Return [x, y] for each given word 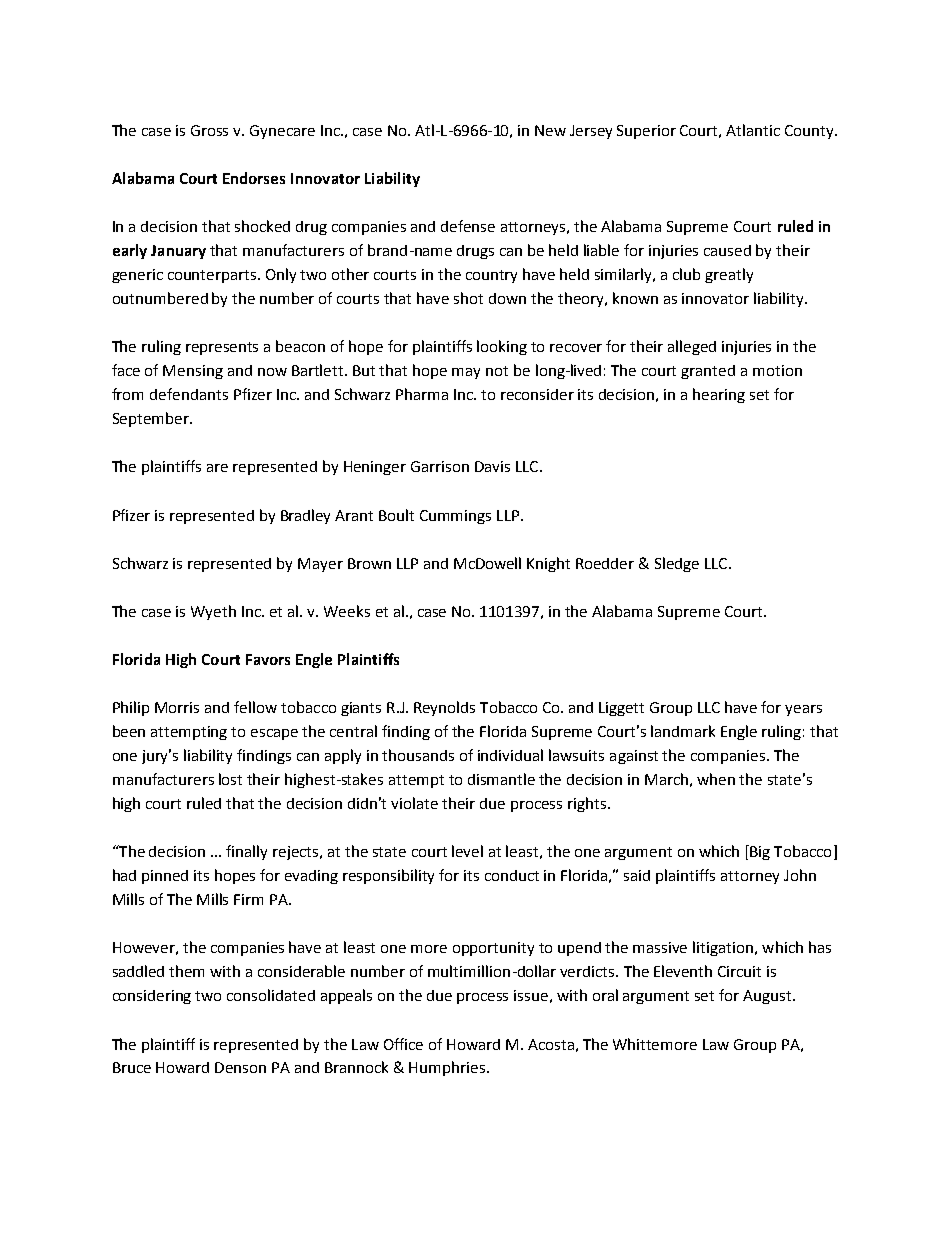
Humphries [447, 1068]
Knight [548, 564]
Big [759, 852]
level [467, 851]
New [550, 130]
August [768, 997]
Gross [209, 130]
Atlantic [753, 130]
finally [246, 852]
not [497, 371]
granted [708, 372]
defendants [189, 394]
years [803, 710]
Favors [268, 659]
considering [152, 997]
